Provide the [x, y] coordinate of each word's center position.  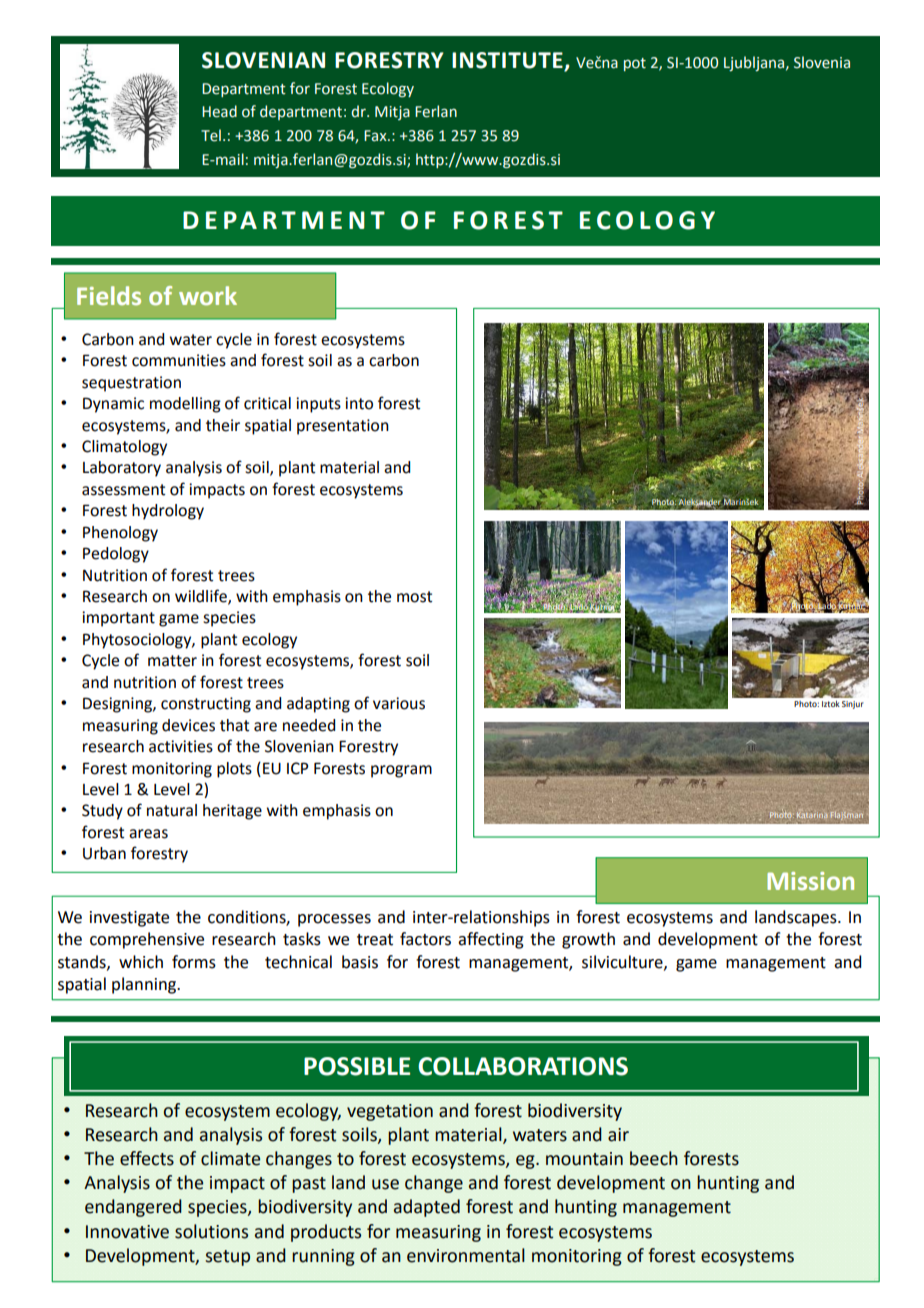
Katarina [812, 815]
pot [635, 64]
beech [654, 1158]
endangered [133, 1208]
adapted [427, 1208]
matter [172, 661]
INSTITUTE [508, 61]
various [399, 703]
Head [219, 111]
